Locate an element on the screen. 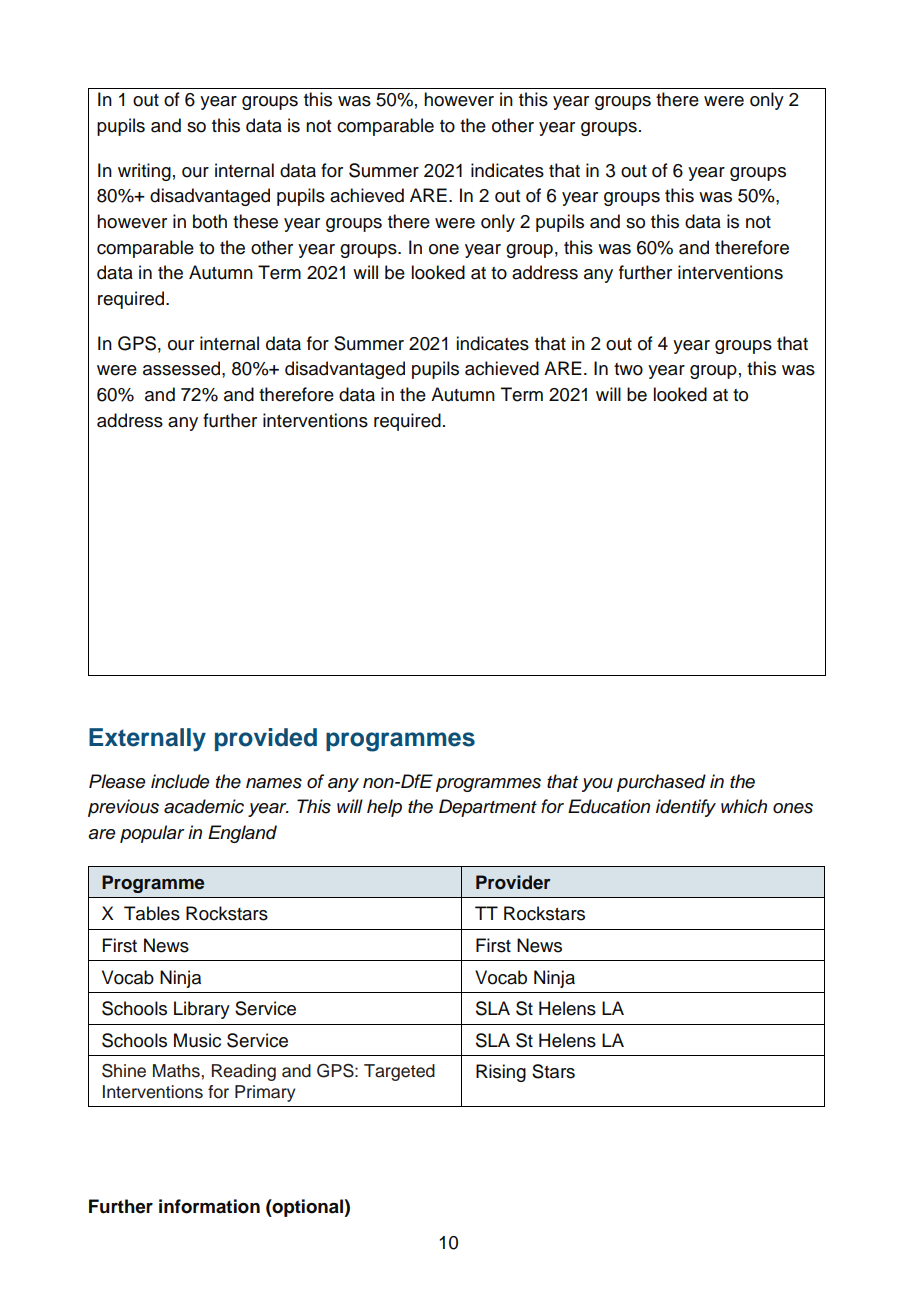 Image resolution: width=924 pixels, height=1308 pixels. assessed is located at coordinates (183, 368).
